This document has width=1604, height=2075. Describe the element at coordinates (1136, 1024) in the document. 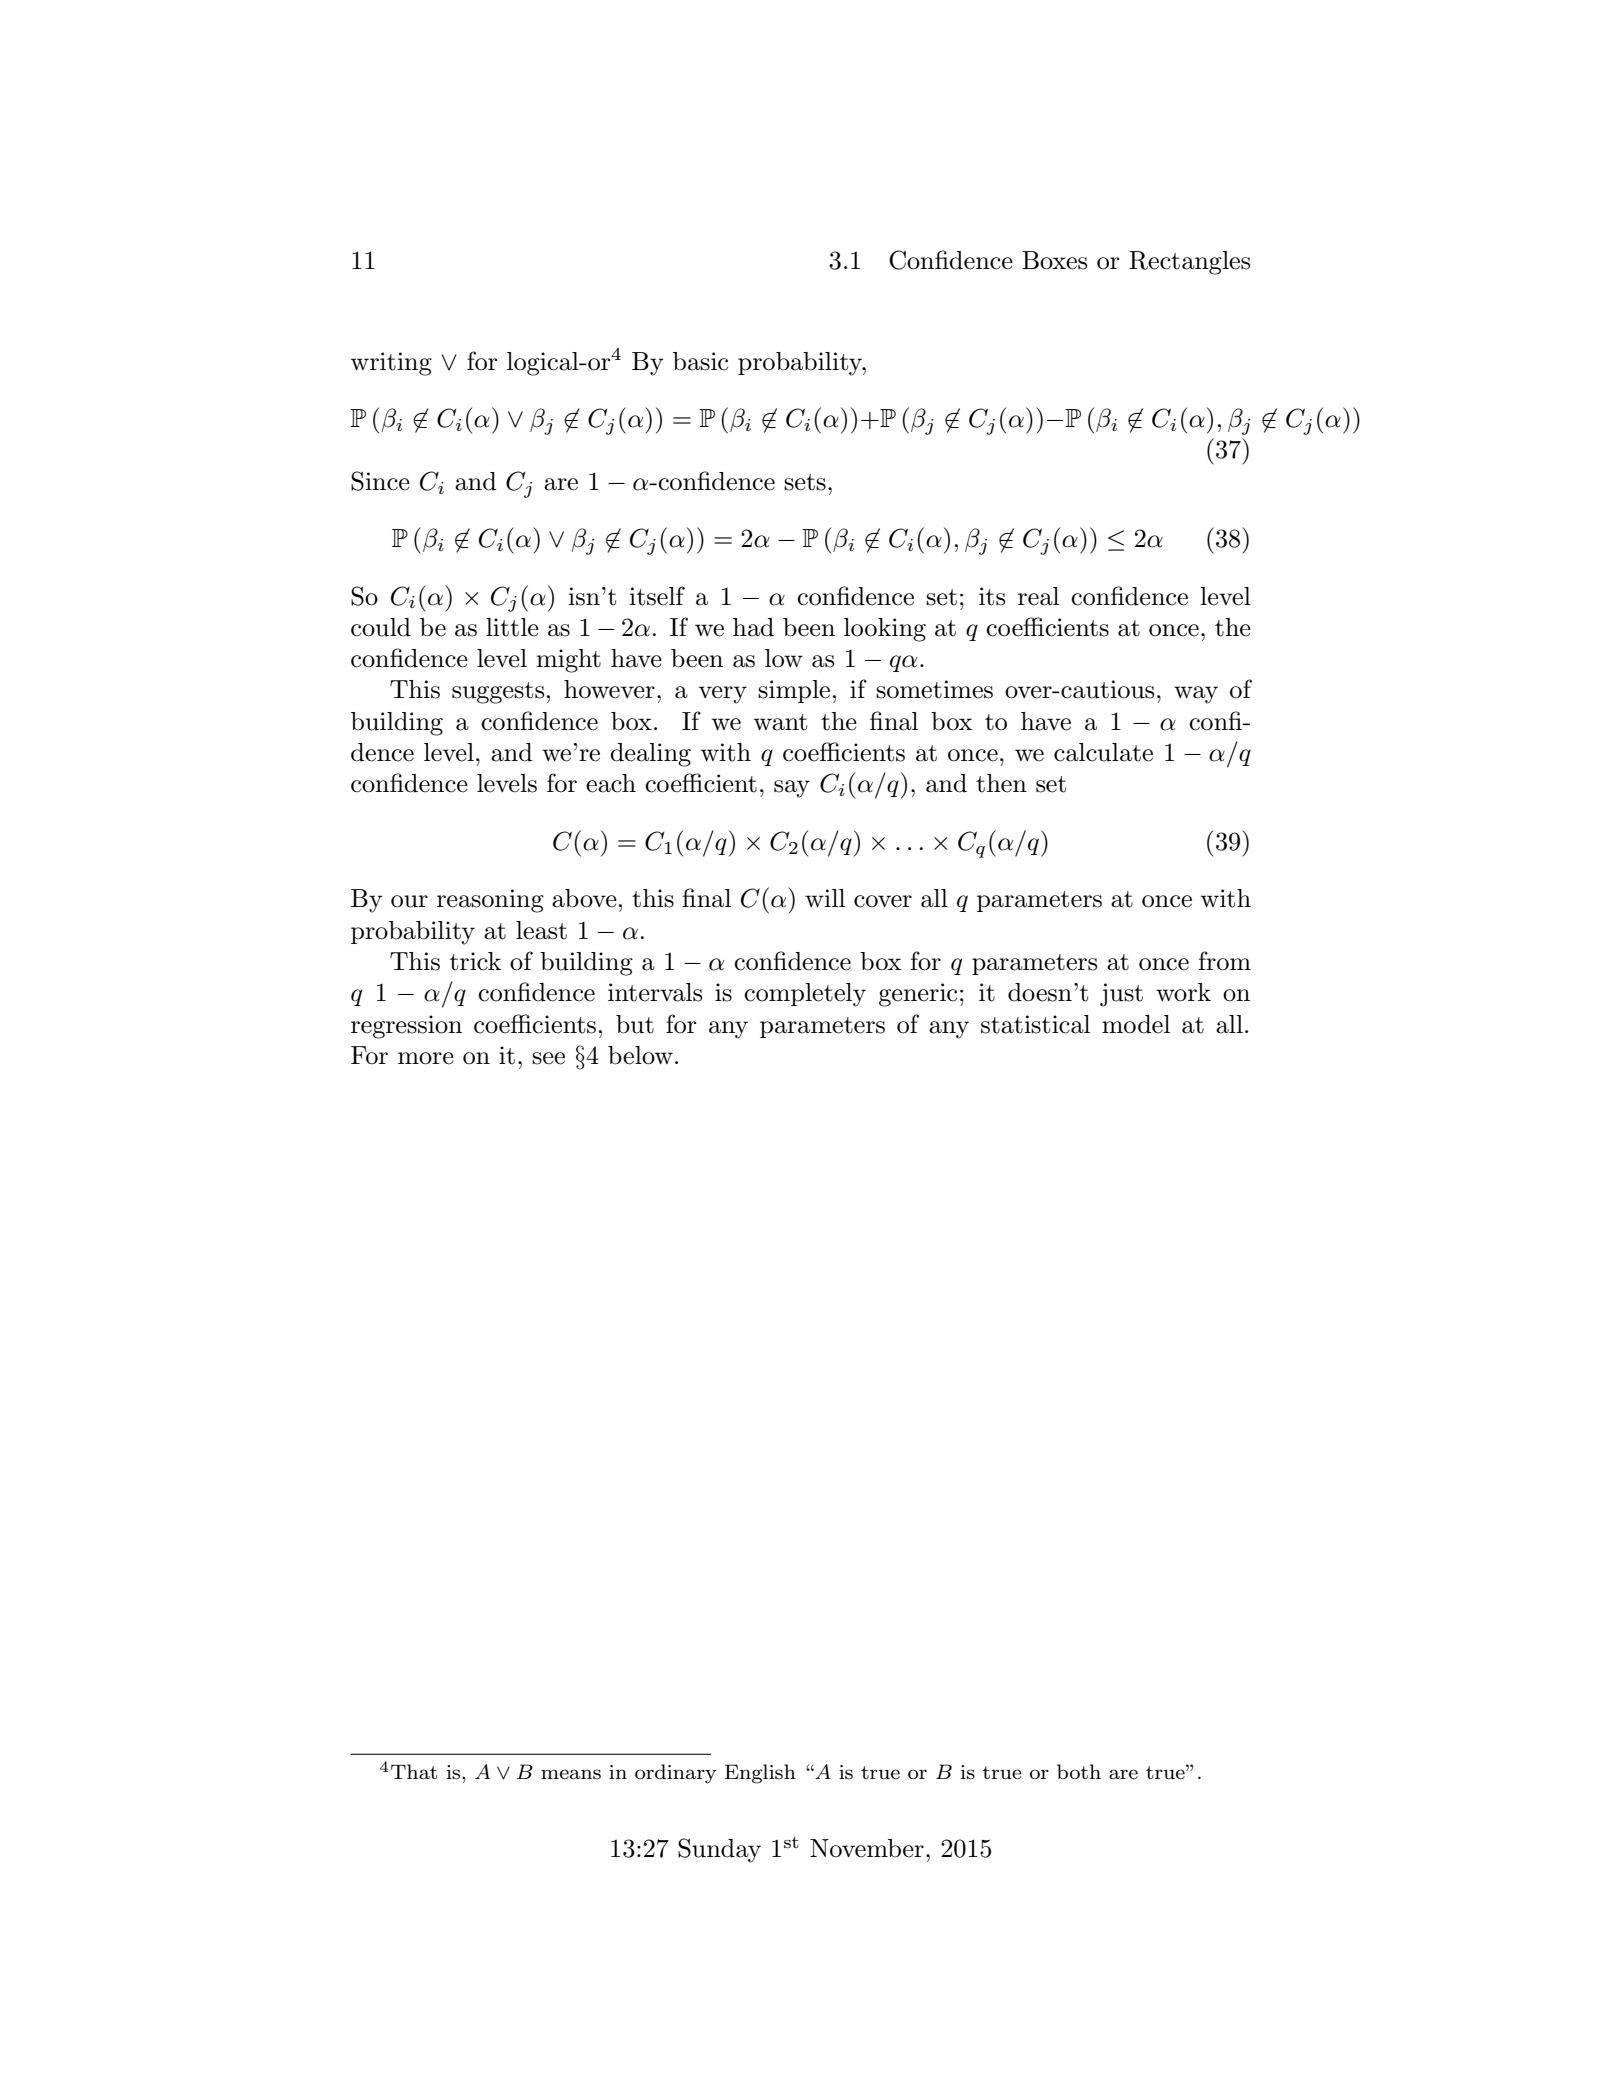

I see `model` at that location.
